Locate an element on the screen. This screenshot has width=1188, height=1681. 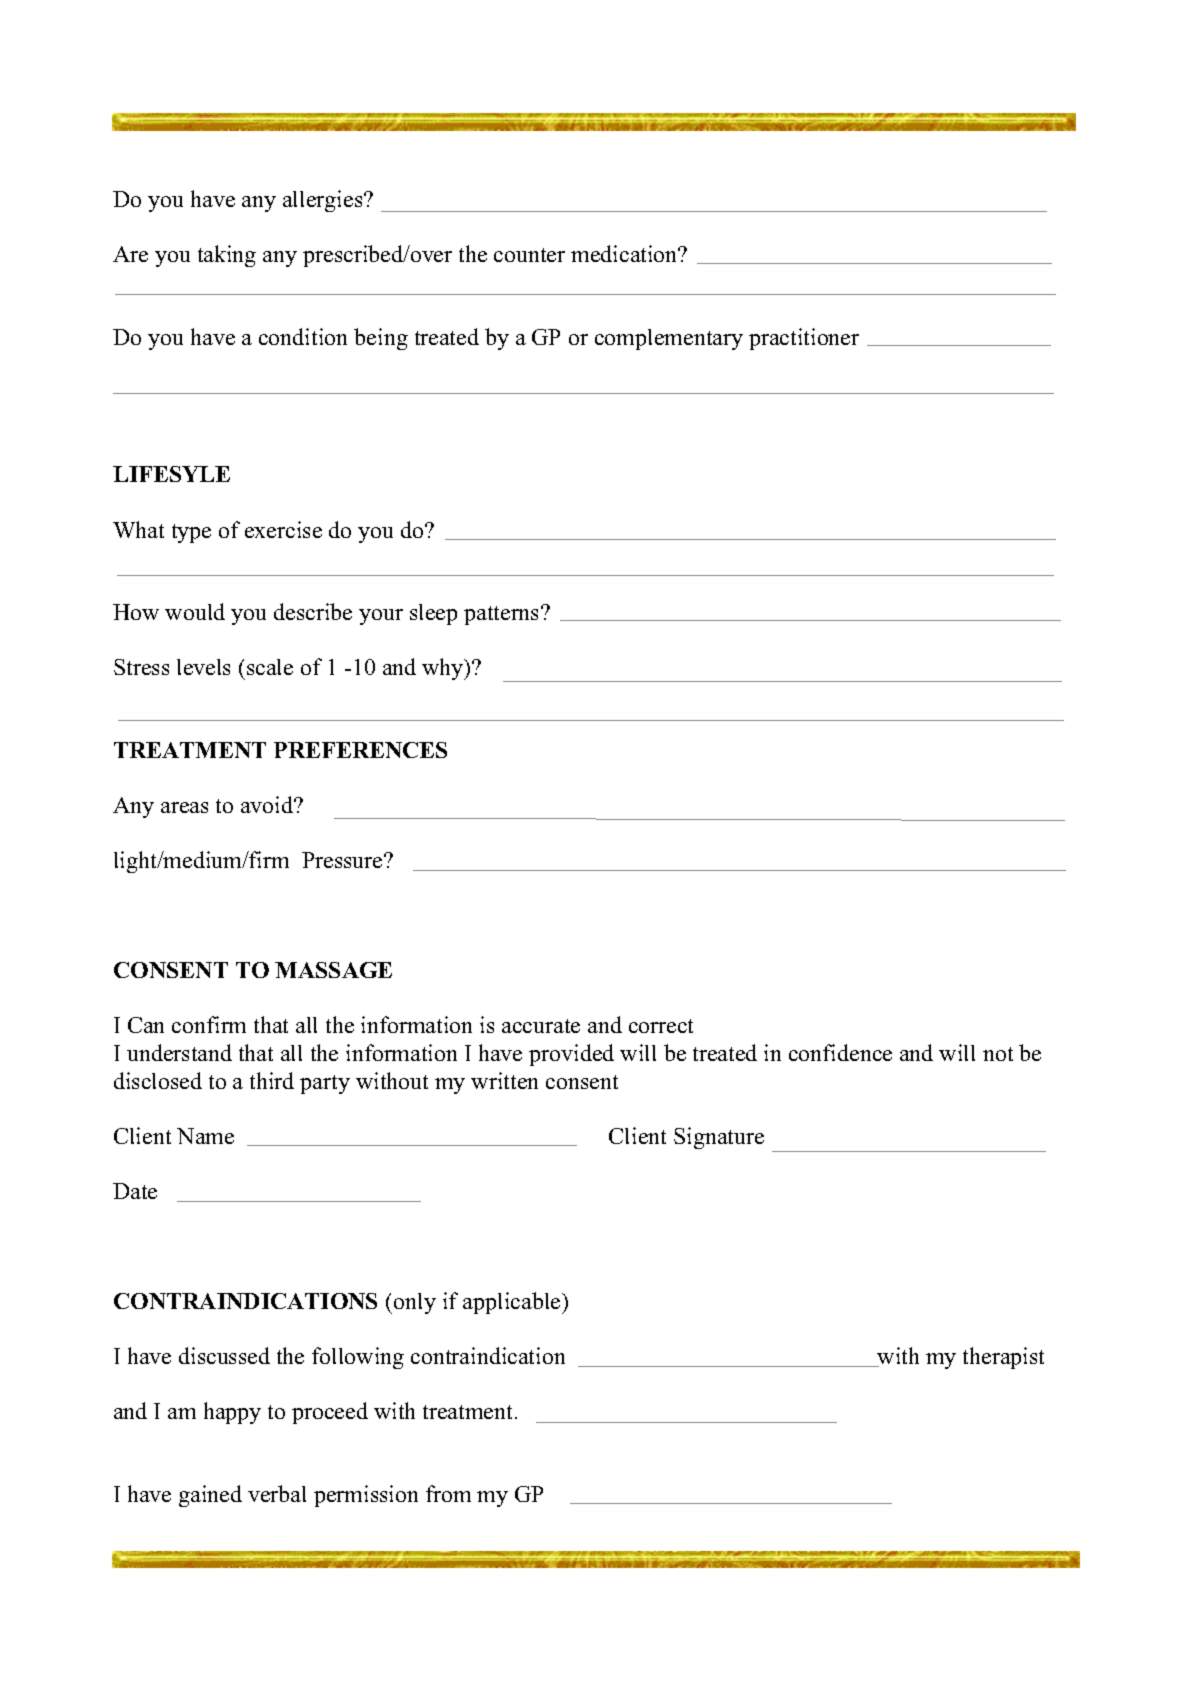
provided is located at coordinates (571, 1055).
